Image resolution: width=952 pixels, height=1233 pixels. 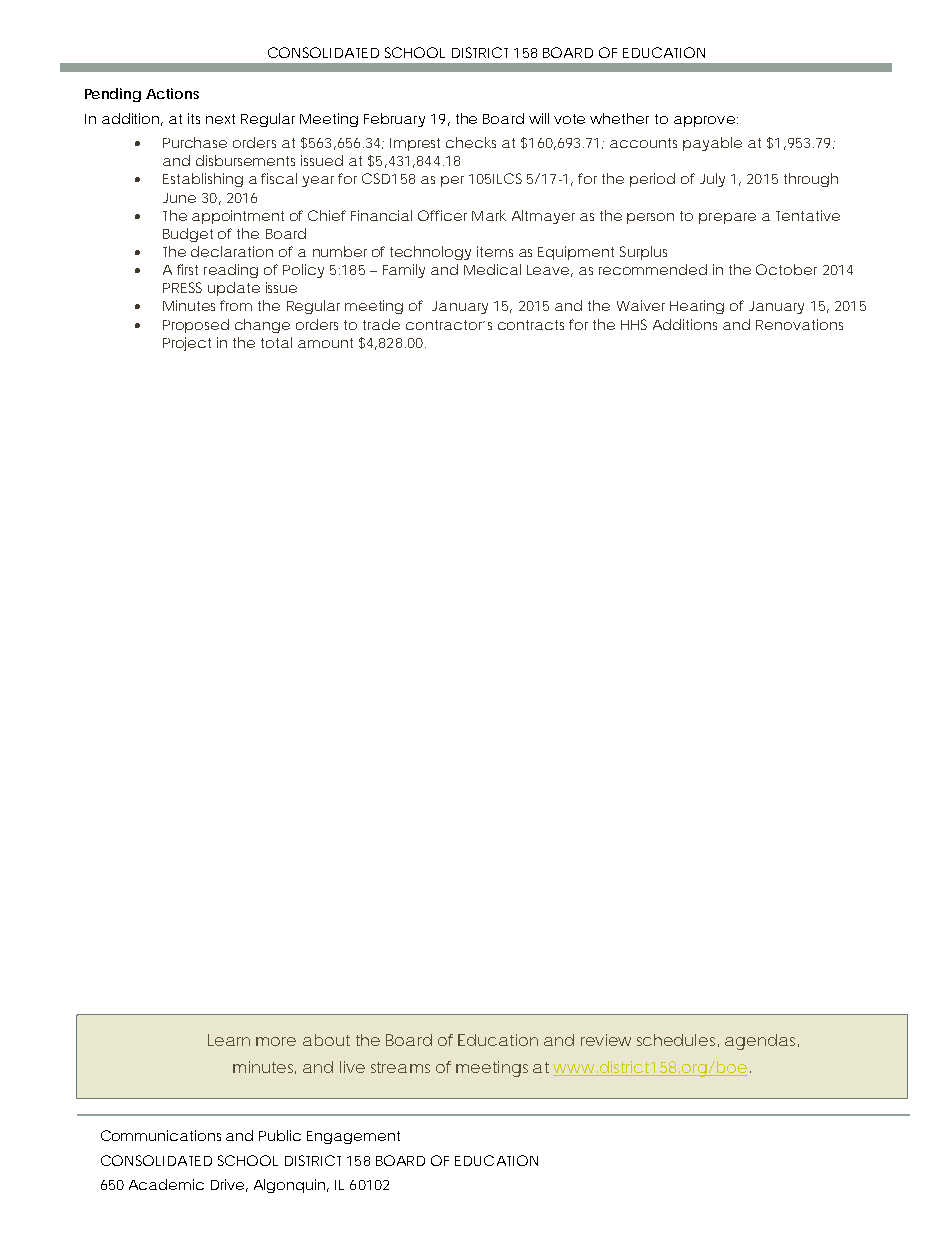 I want to click on approve, so click(x=704, y=121).
